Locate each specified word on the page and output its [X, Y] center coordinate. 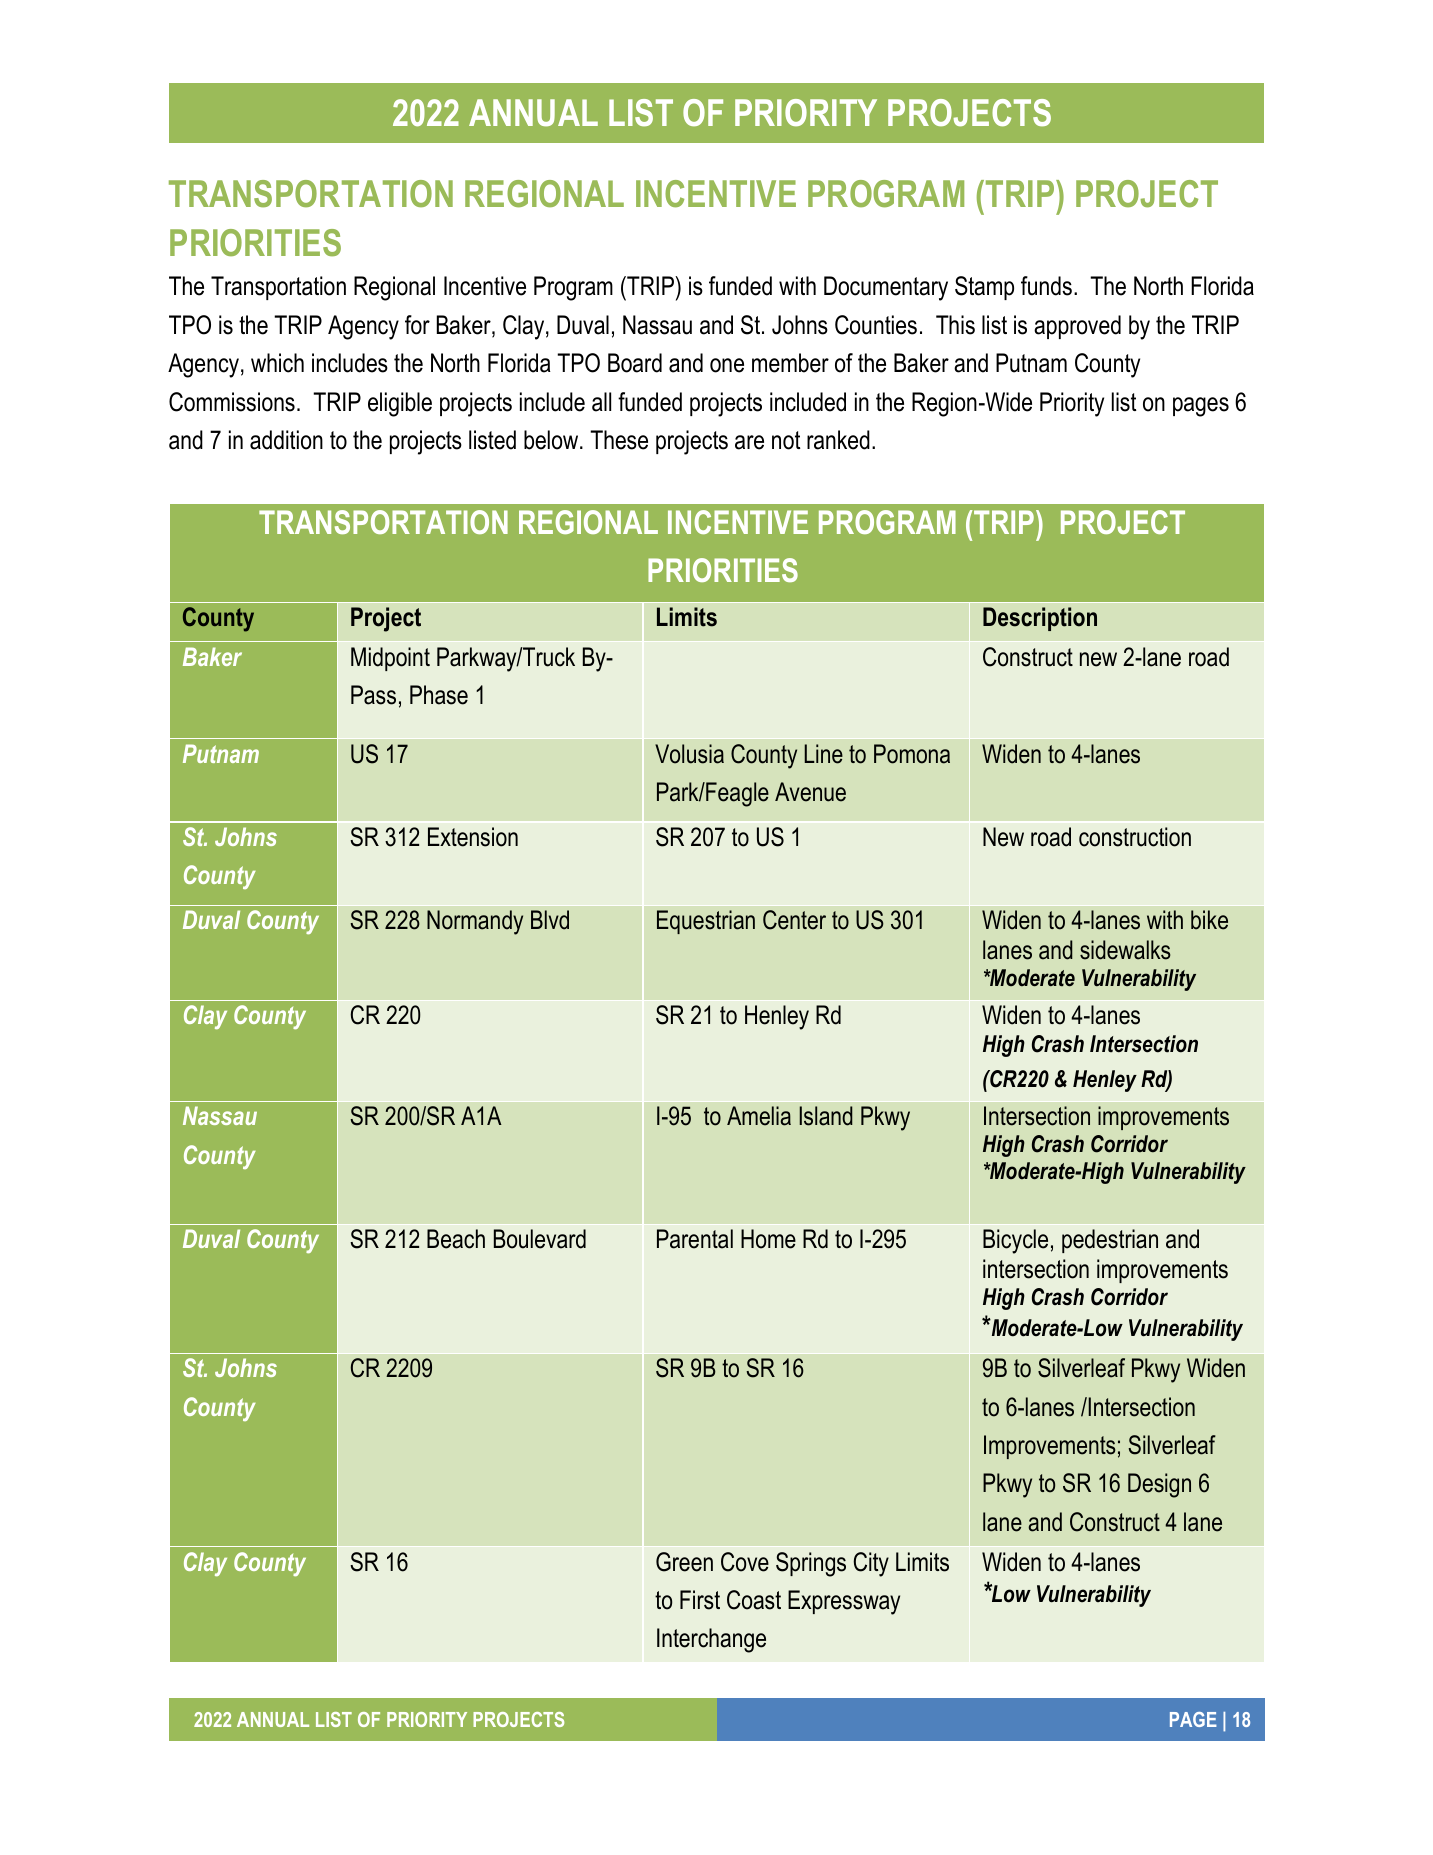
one [727, 365]
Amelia [759, 1116]
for [417, 325]
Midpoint [390, 659]
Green [684, 1562]
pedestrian [1110, 1241]
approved [1077, 327]
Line [823, 754]
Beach [456, 1239]
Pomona [912, 754]
